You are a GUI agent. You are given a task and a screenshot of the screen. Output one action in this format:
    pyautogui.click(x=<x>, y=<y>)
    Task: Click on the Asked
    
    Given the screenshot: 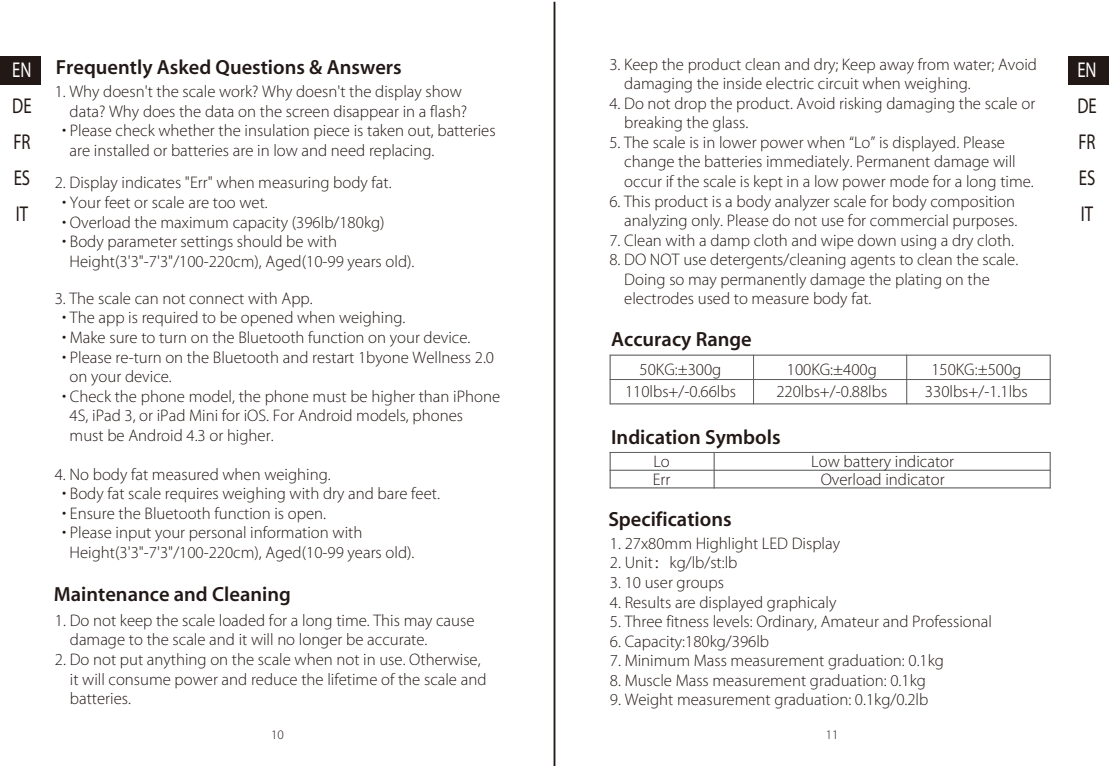 What is the action you would take?
    pyautogui.click(x=183, y=67)
